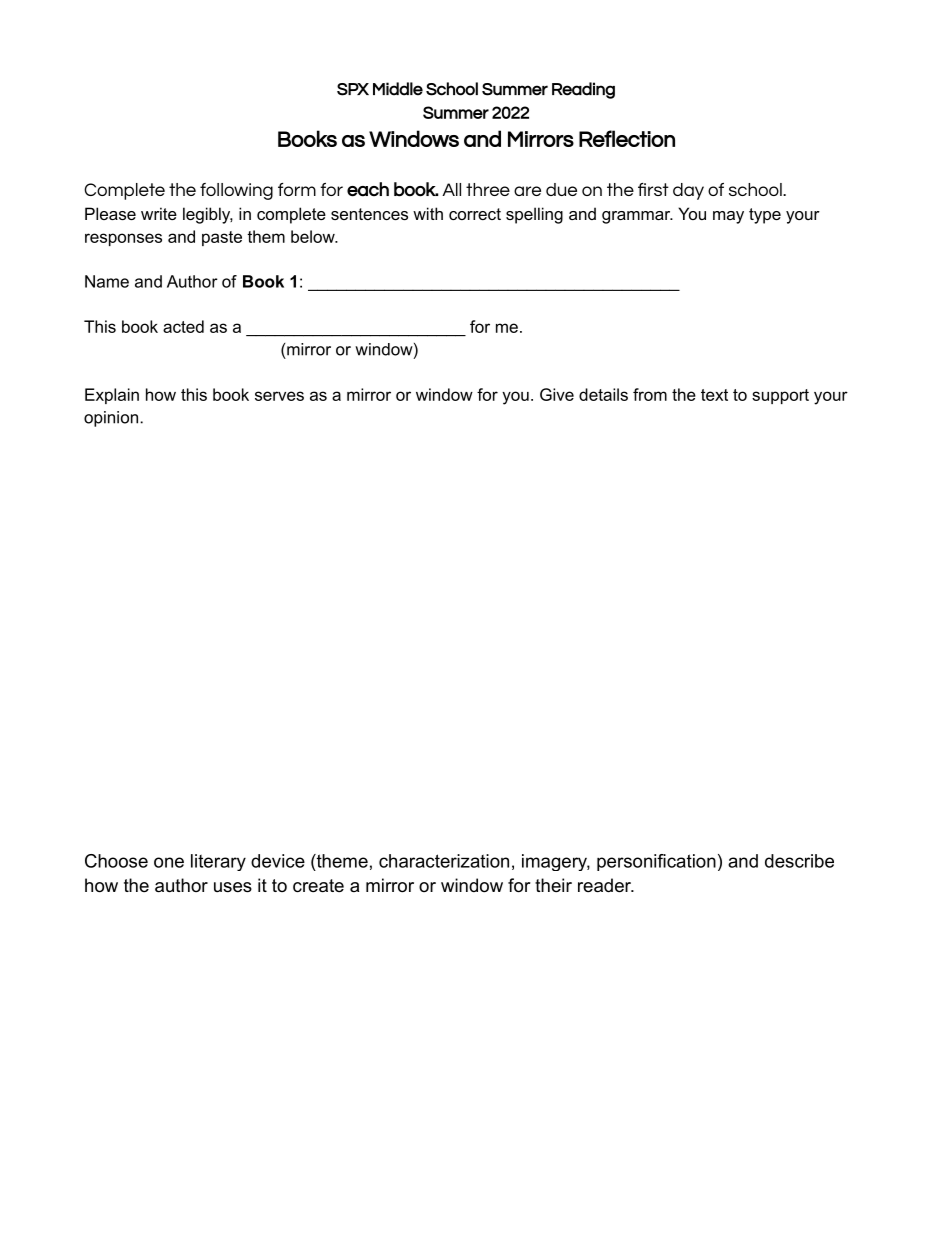  Describe the element at coordinates (398, 89) in the screenshot. I see `Middle` at that location.
